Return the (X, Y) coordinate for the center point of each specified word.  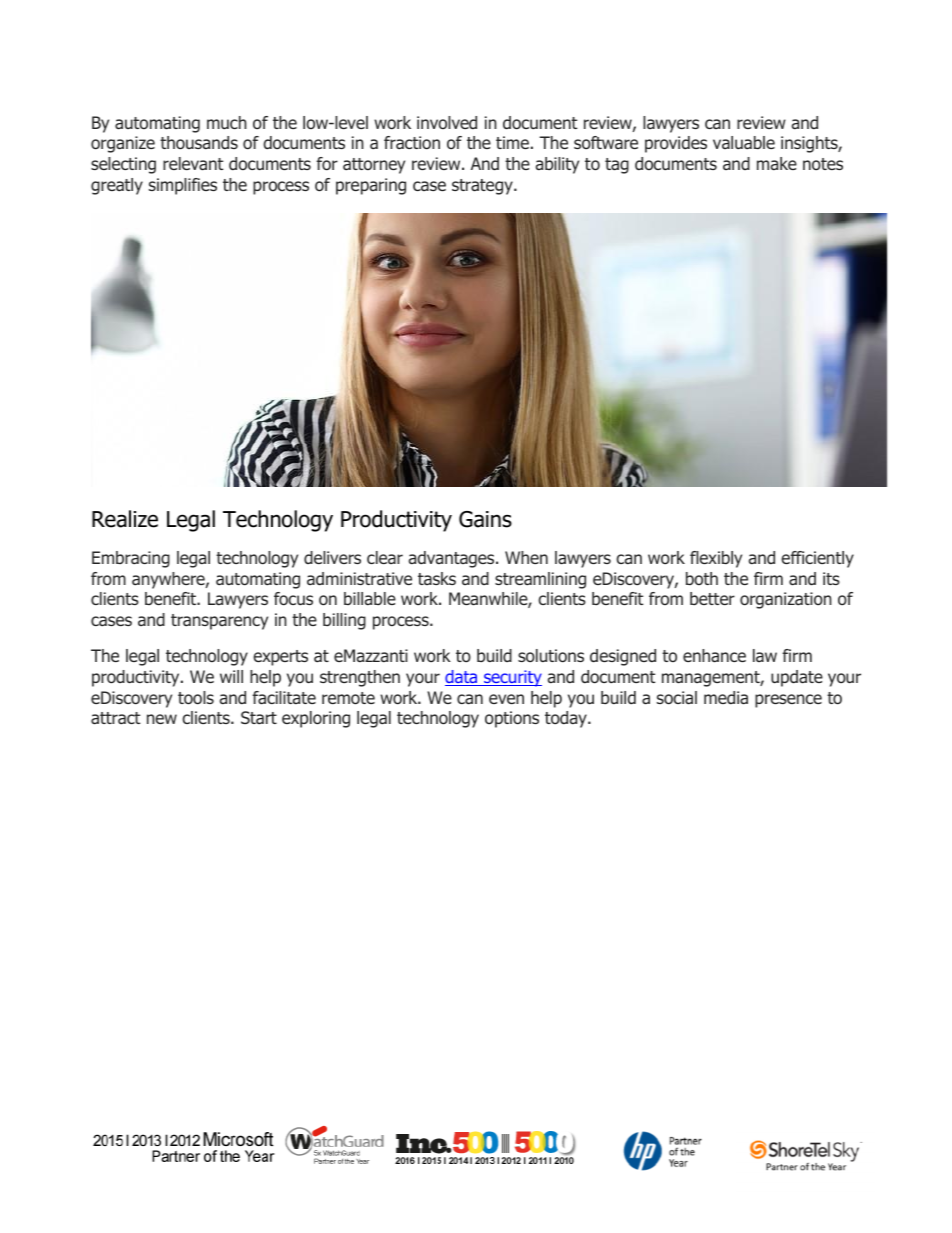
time (512, 142)
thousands (199, 143)
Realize (125, 519)
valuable (744, 143)
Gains (485, 519)
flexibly (716, 559)
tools (196, 698)
